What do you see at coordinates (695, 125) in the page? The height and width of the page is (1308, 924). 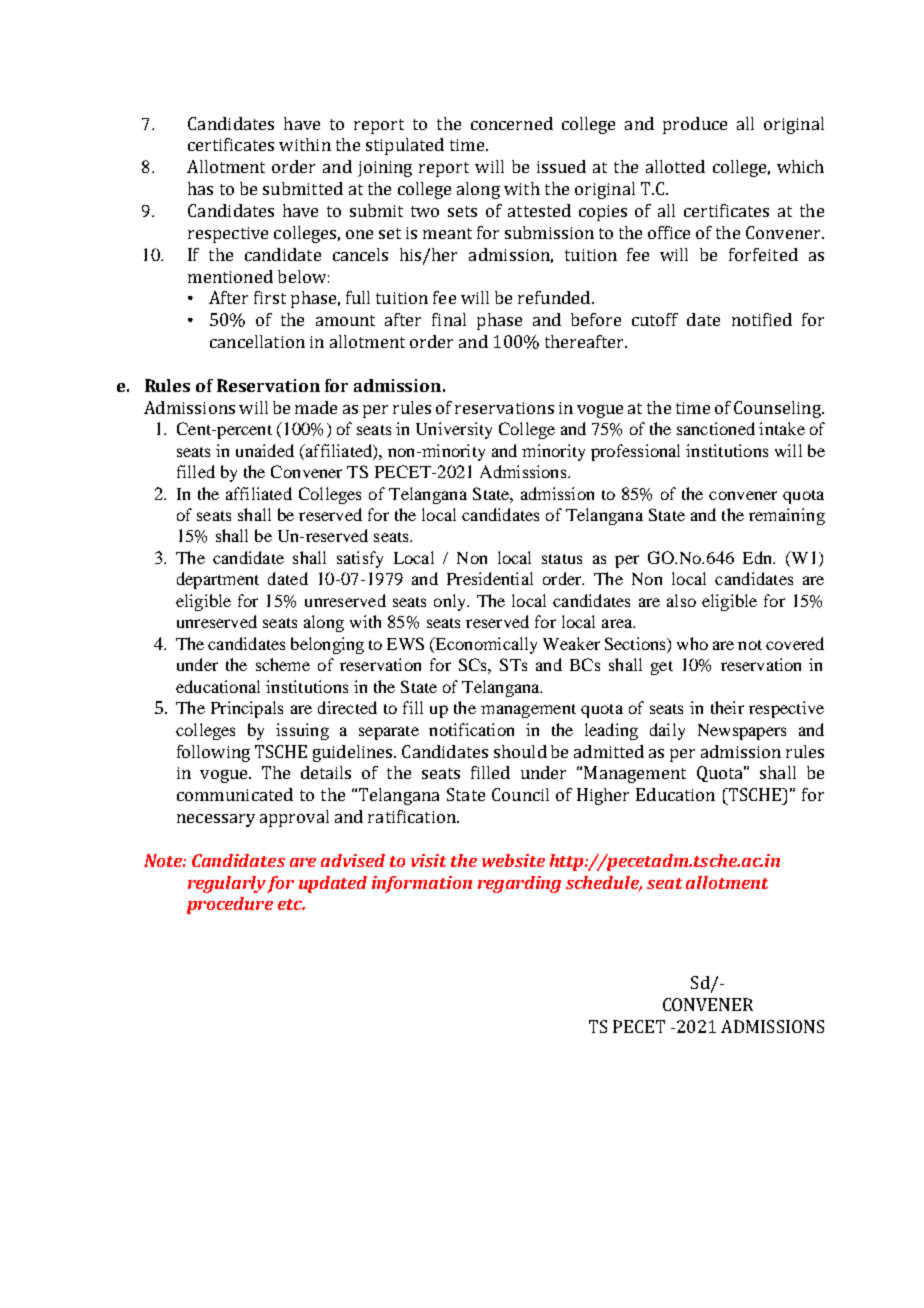 I see `produce` at bounding box center [695, 125].
